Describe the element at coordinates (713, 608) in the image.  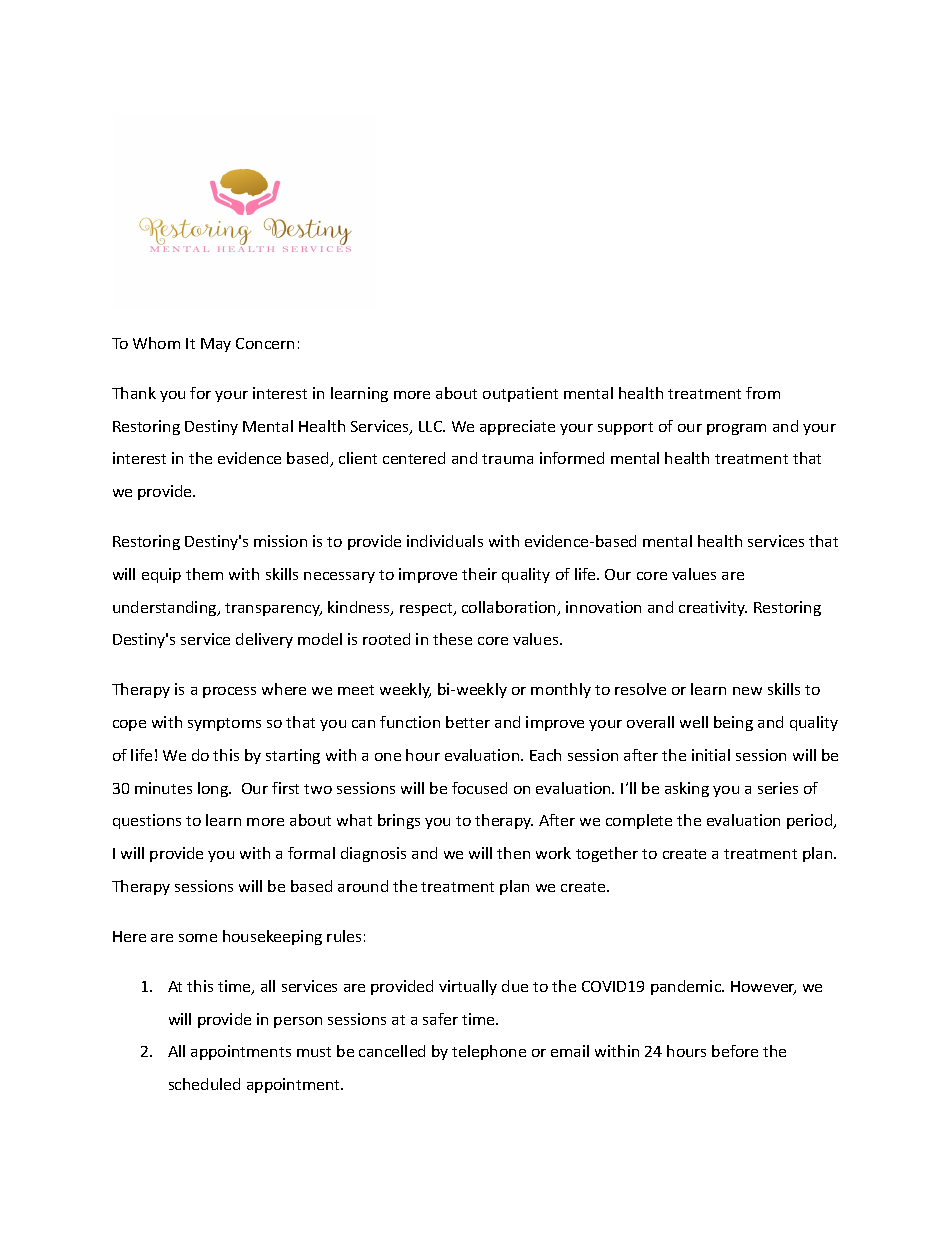
I see `creativity` at that location.
